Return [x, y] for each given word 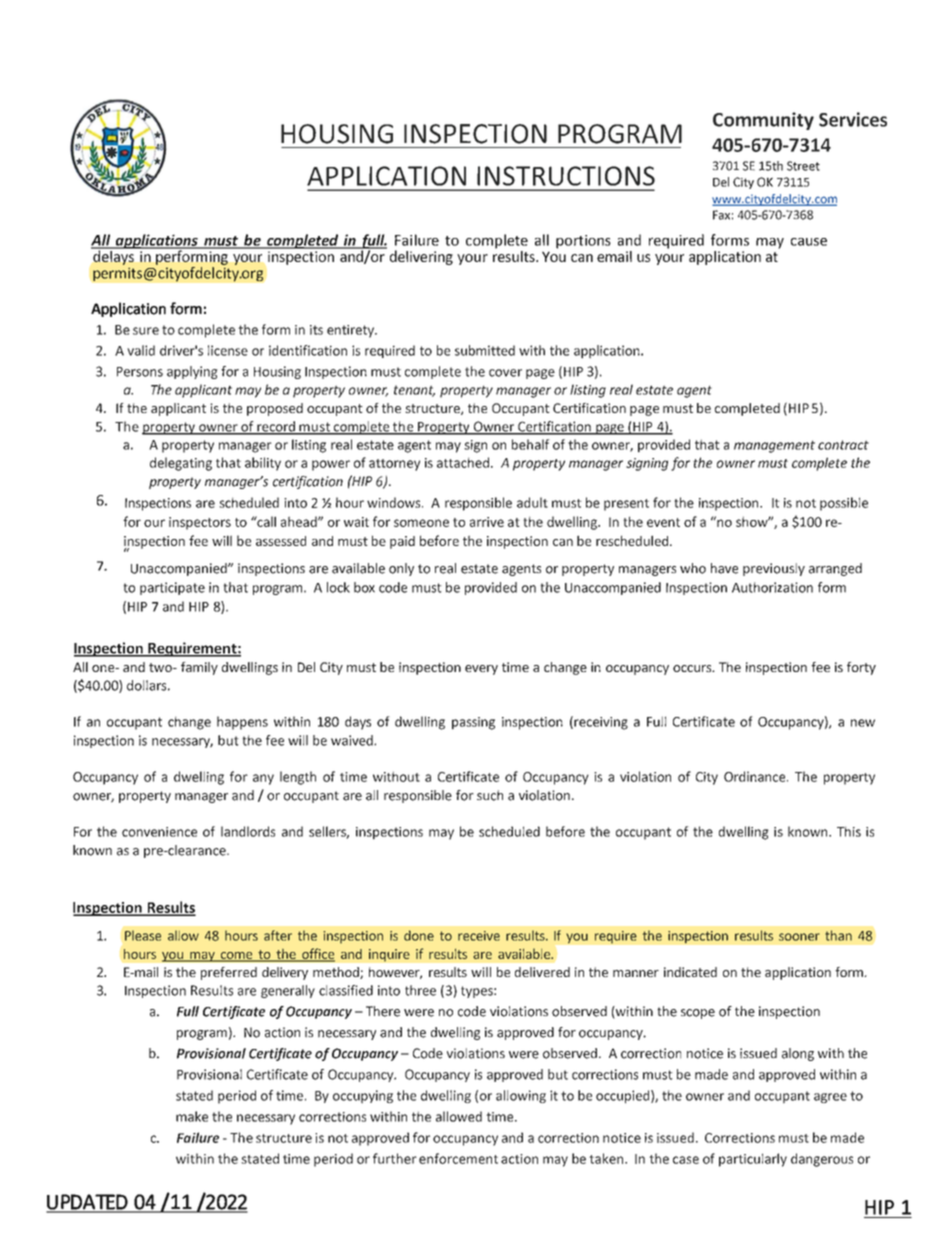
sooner [799, 937]
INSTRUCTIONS [566, 176]
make [192, 1116]
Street [803, 166]
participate [172, 588]
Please [143, 935]
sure [146, 331]
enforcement [458, 1158]
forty [861, 668]
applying [192, 372]
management [774, 446]
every [481, 670]
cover [505, 373]
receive [479, 936]
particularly [753, 1160]
